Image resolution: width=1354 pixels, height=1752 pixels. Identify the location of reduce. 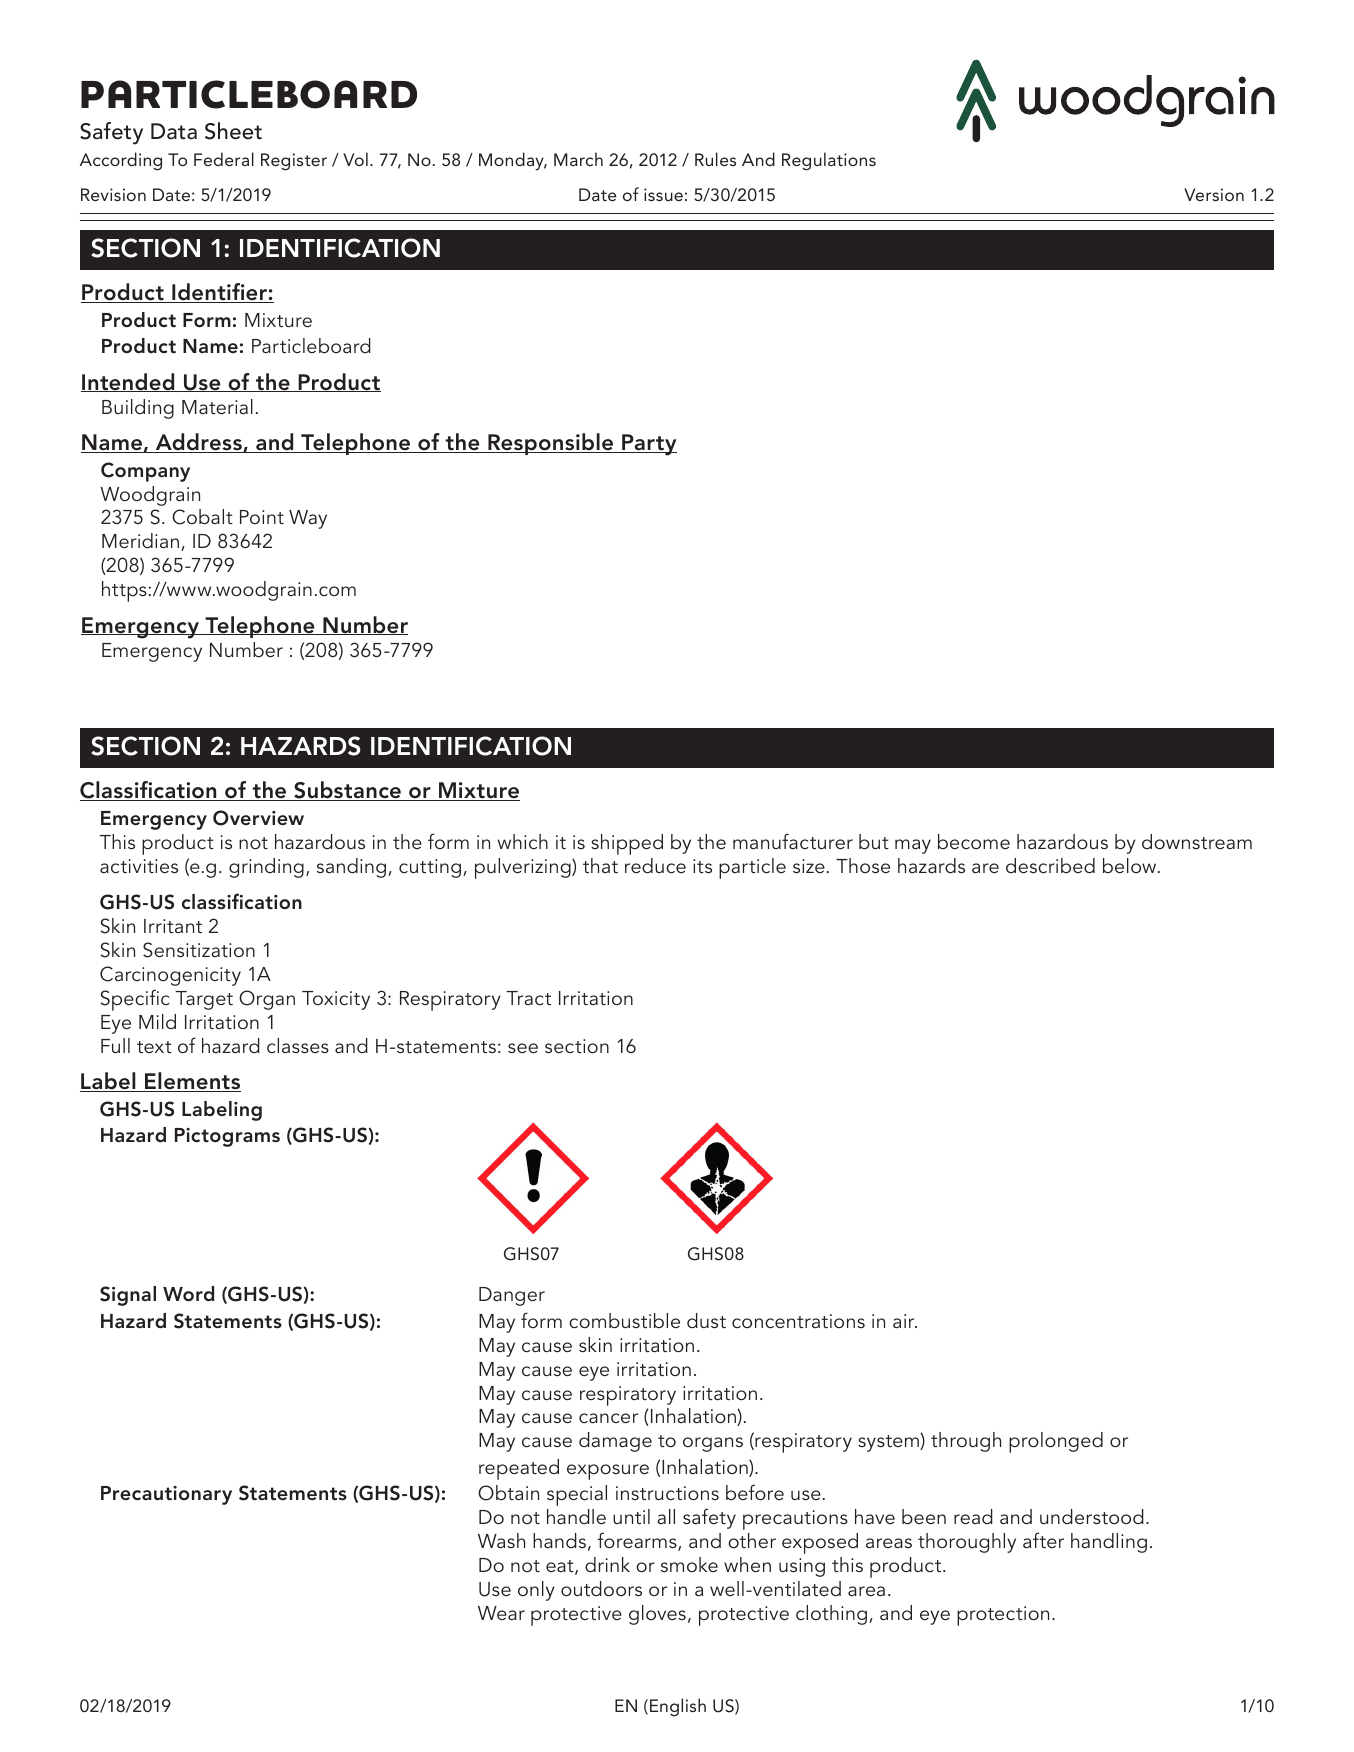
(655, 865).
